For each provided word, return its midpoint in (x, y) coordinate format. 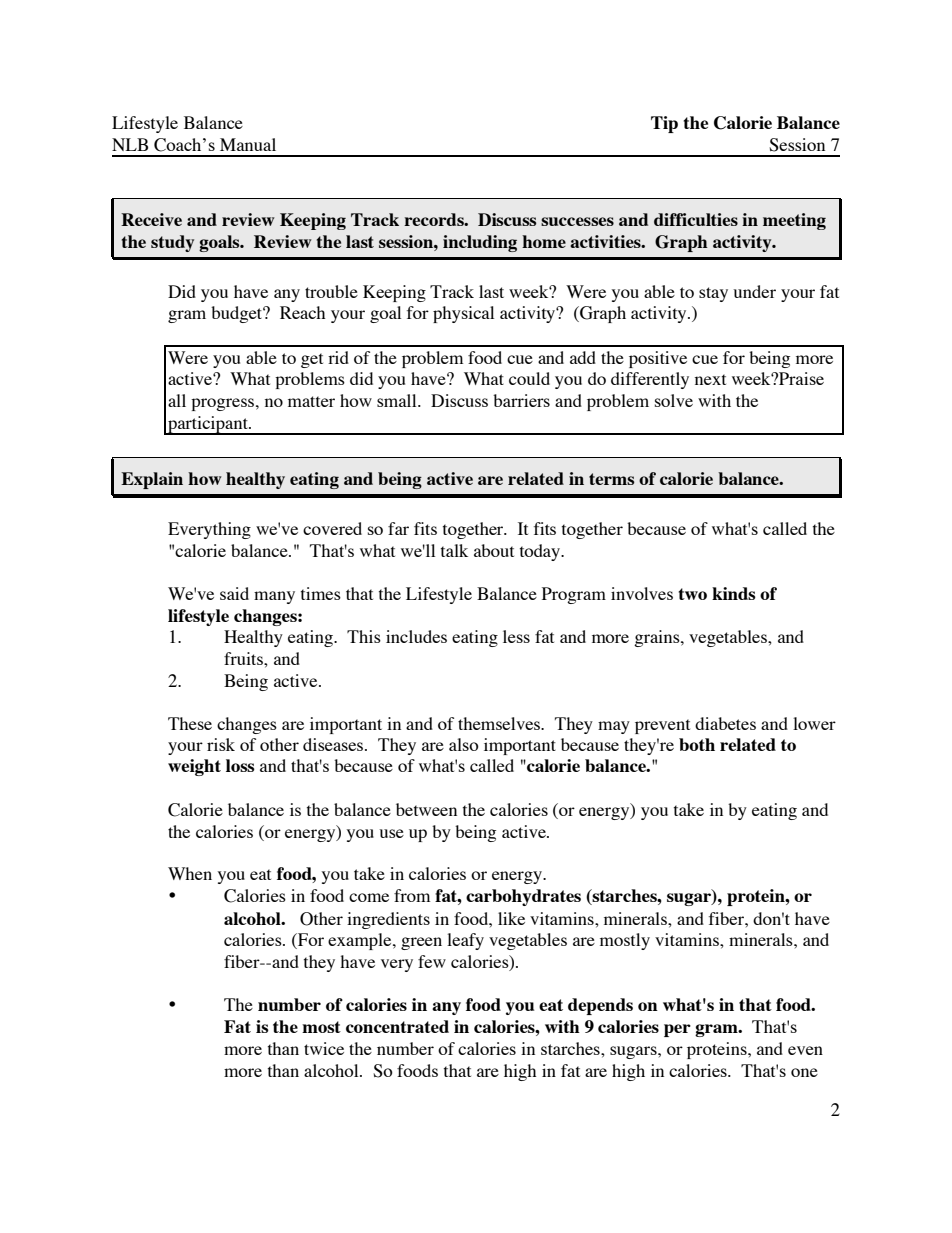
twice (324, 1048)
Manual (248, 144)
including (480, 243)
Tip (664, 124)
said (234, 593)
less (516, 636)
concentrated (397, 1026)
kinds (734, 593)
